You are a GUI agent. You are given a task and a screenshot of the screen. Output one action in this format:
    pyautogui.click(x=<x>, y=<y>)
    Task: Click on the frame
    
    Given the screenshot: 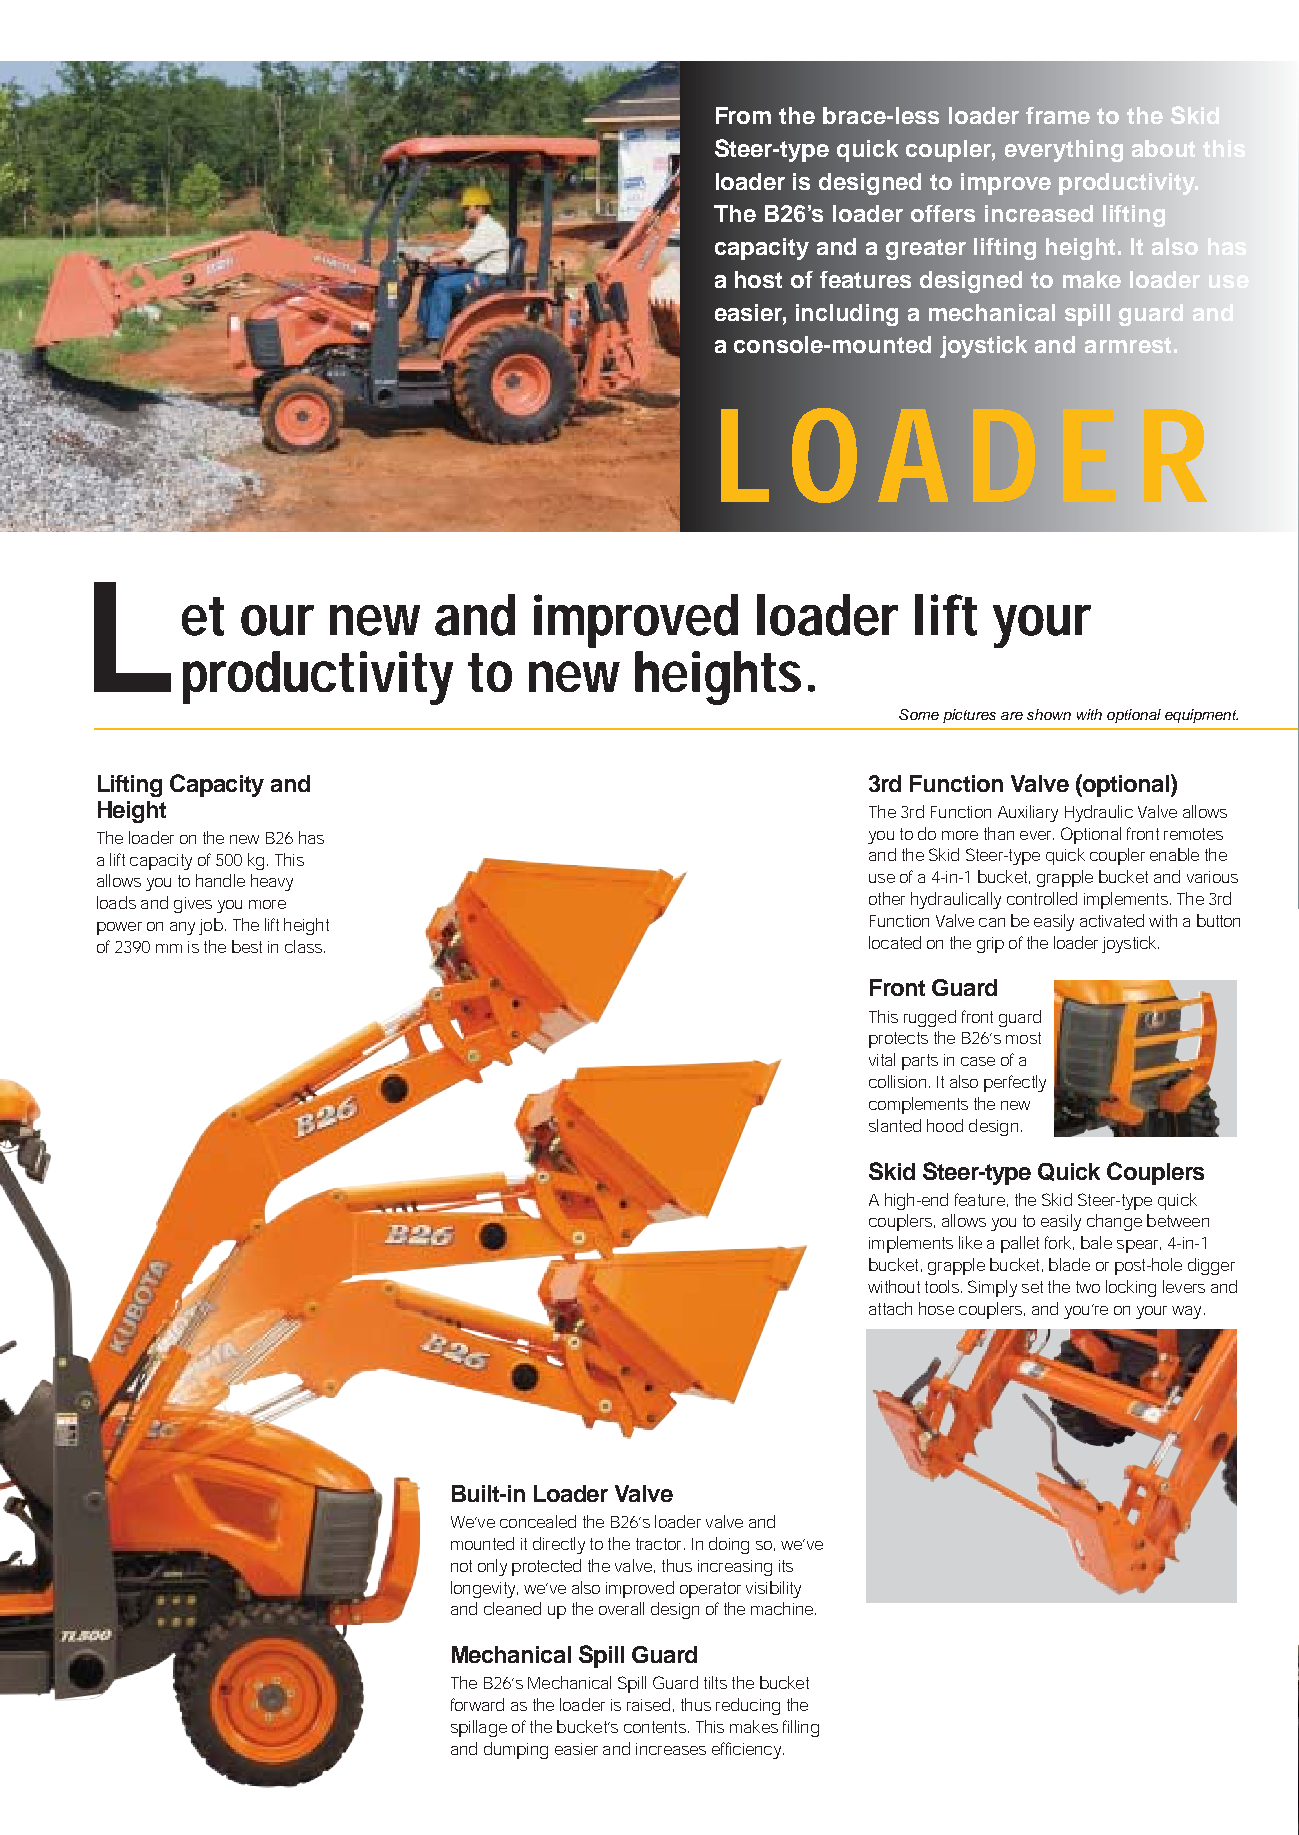 What is the action you would take?
    pyautogui.click(x=1058, y=115)
